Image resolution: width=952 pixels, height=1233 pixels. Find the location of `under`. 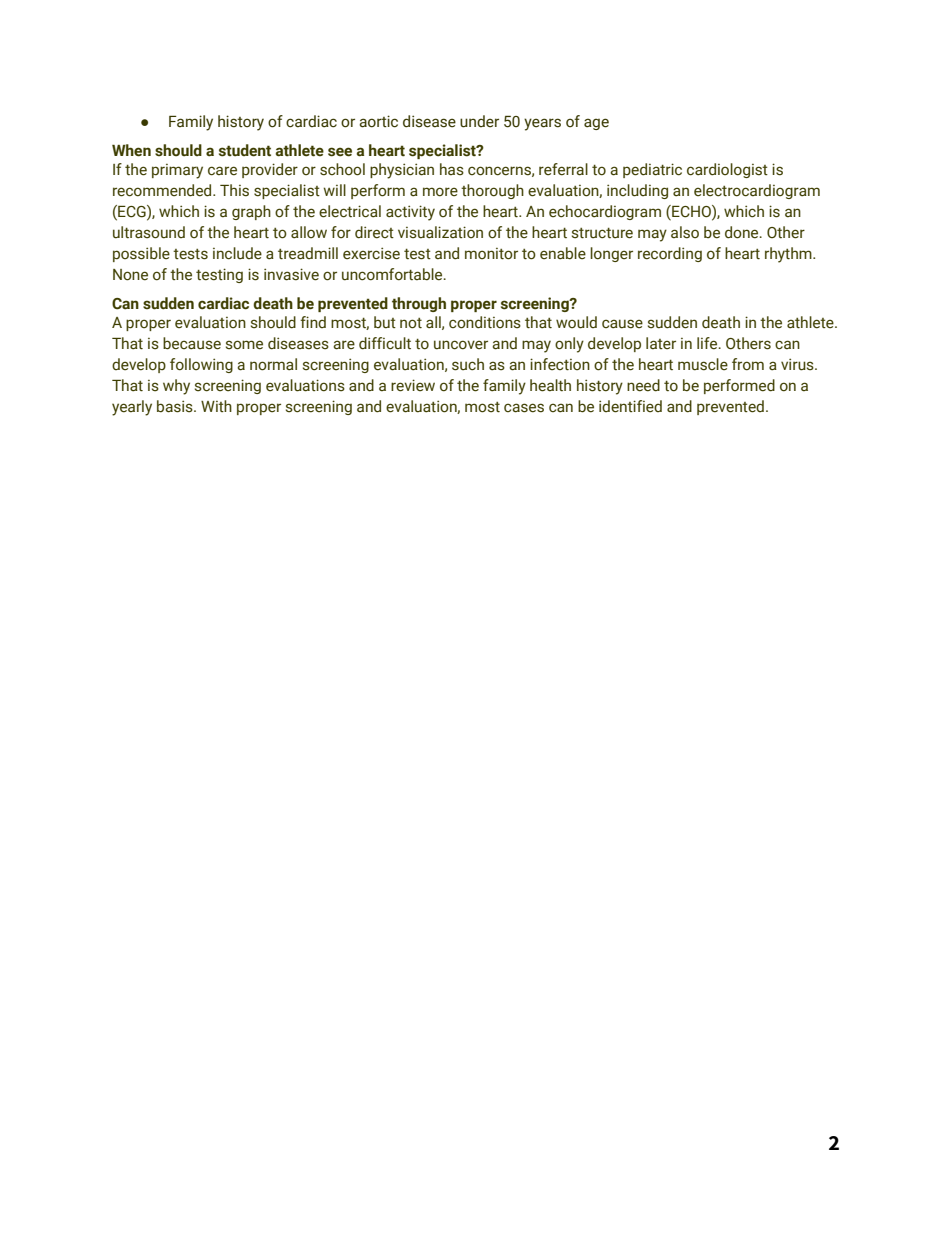

under is located at coordinates (479, 121).
